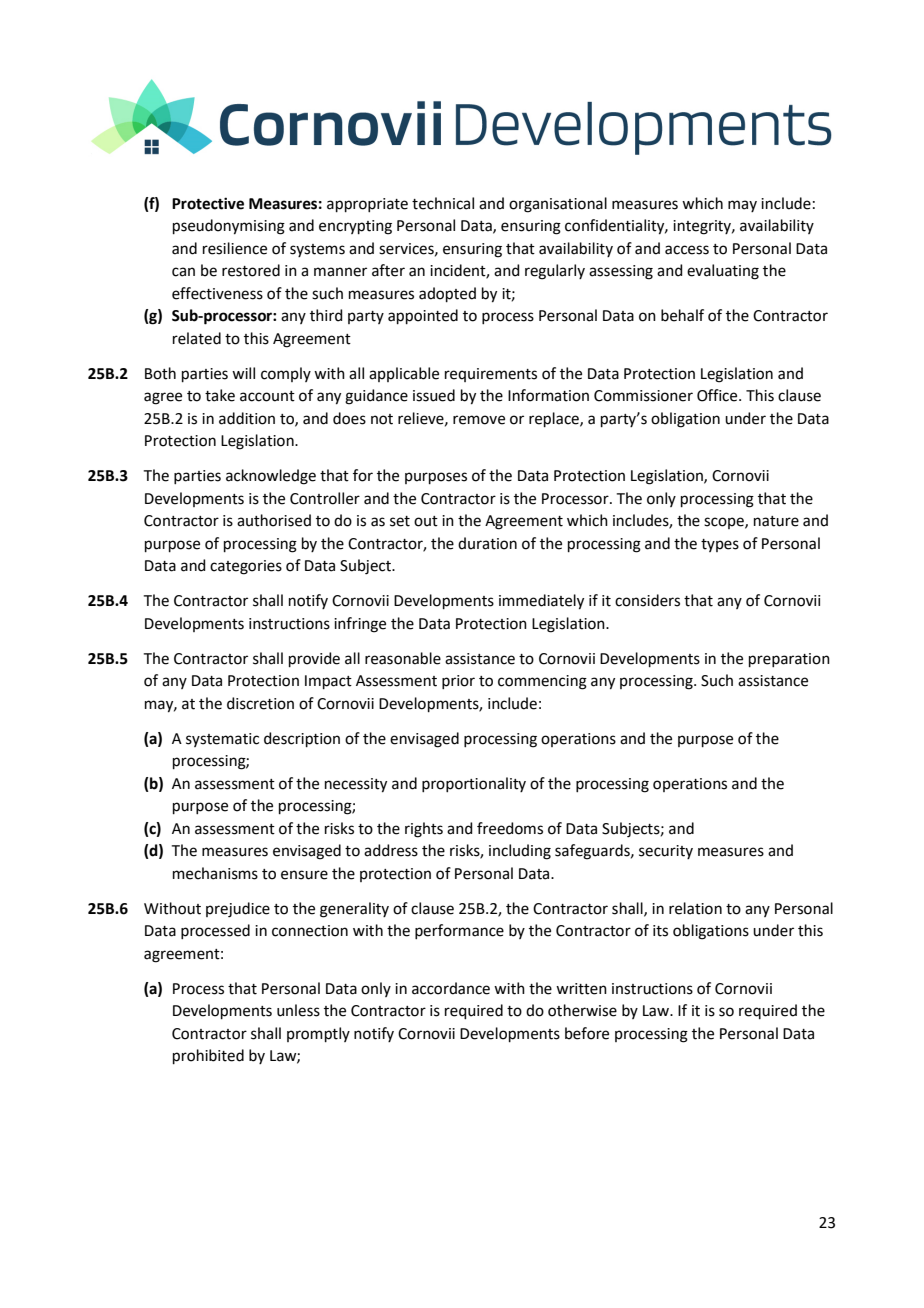  Describe the element at coordinates (215, 873) in the screenshot. I see `mechanisms` at that location.
